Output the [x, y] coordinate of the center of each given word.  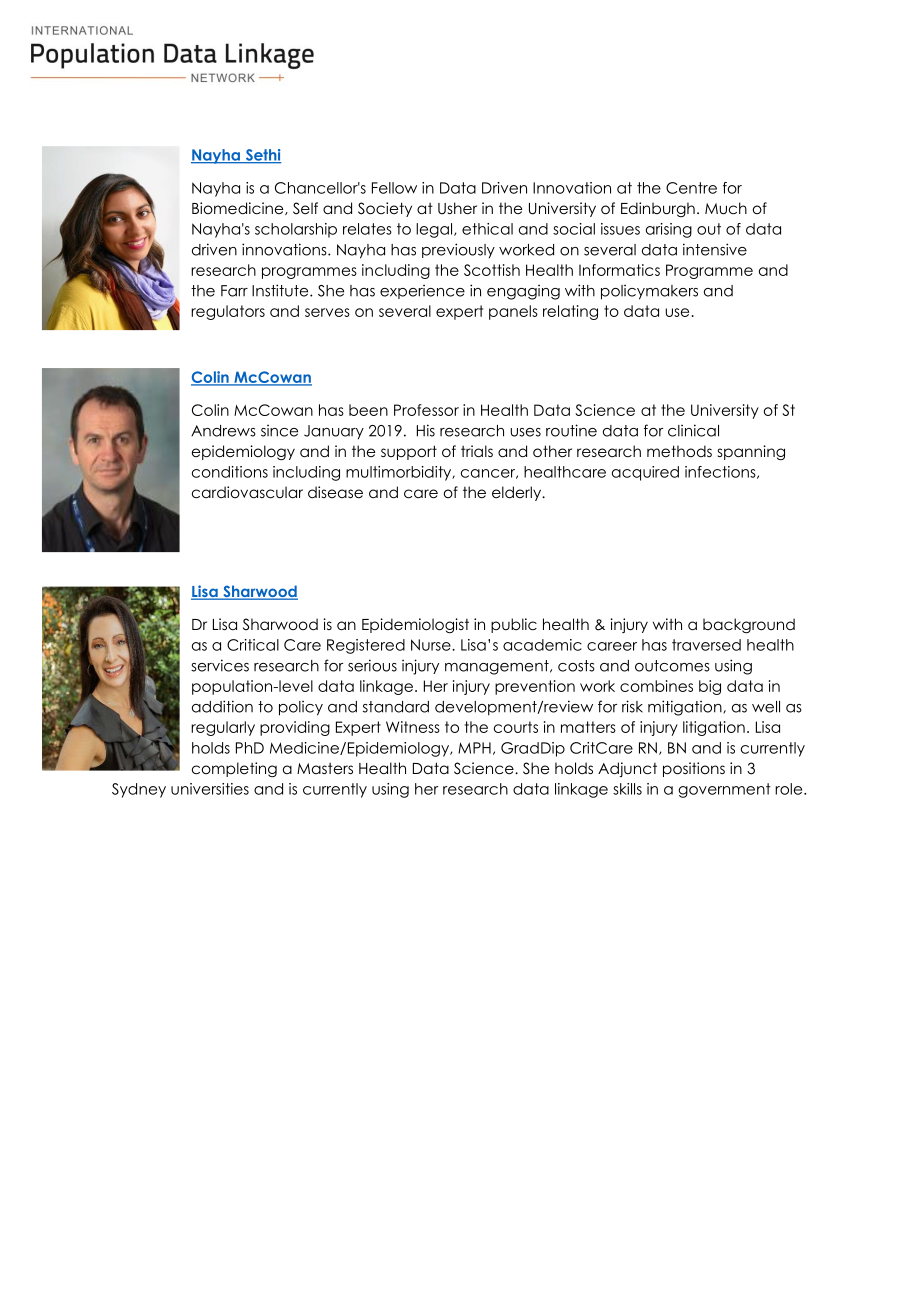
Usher [457, 208]
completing [234, 769]
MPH [474, 748]
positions [694, 769]
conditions [230, 472]
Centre [691, 188]
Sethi [262, 156]
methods [679, 451]
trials [477, 451]
